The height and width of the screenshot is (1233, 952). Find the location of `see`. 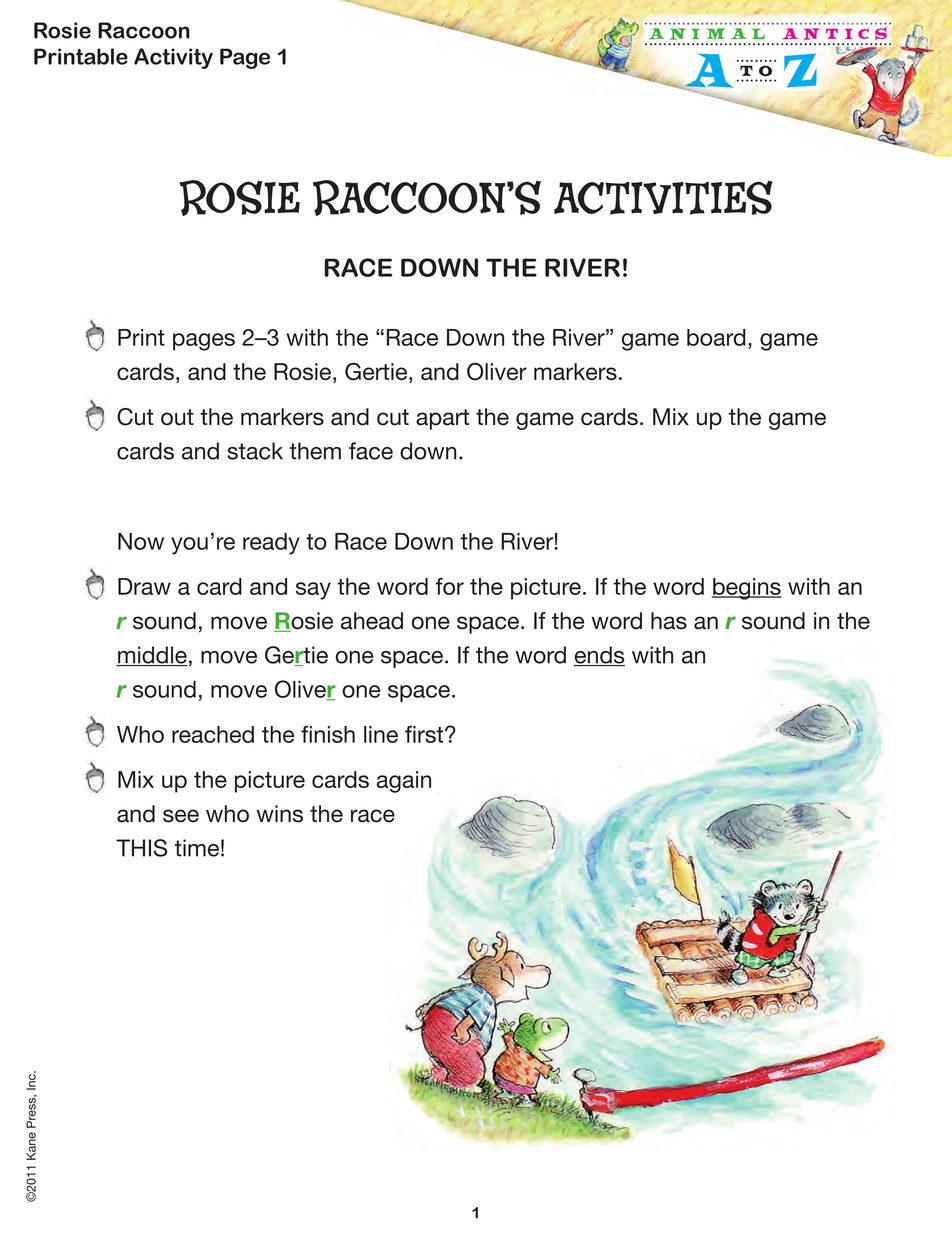

see is located at coordinates (181, 816).
